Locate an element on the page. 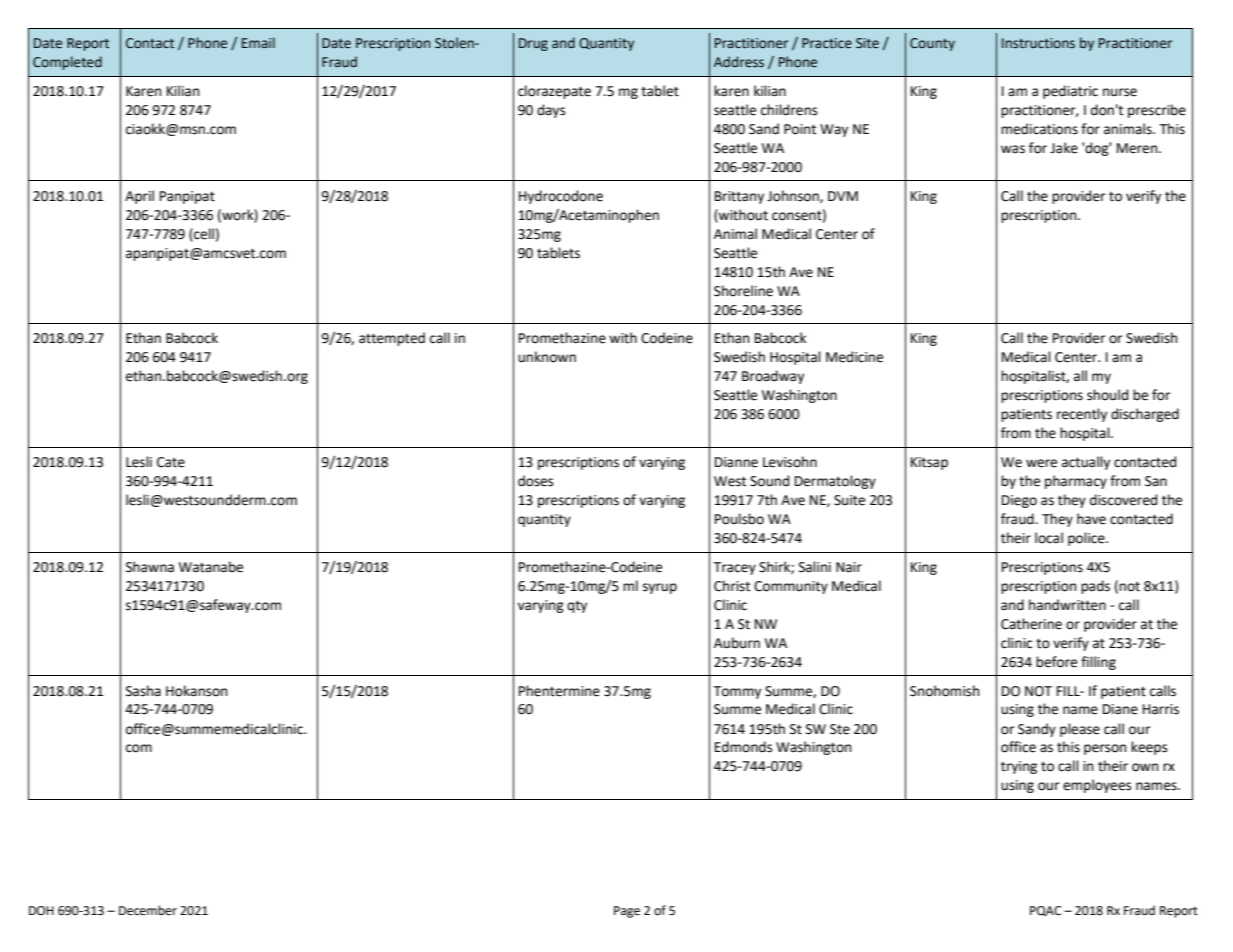  days is located at coordinates (551, 111).
